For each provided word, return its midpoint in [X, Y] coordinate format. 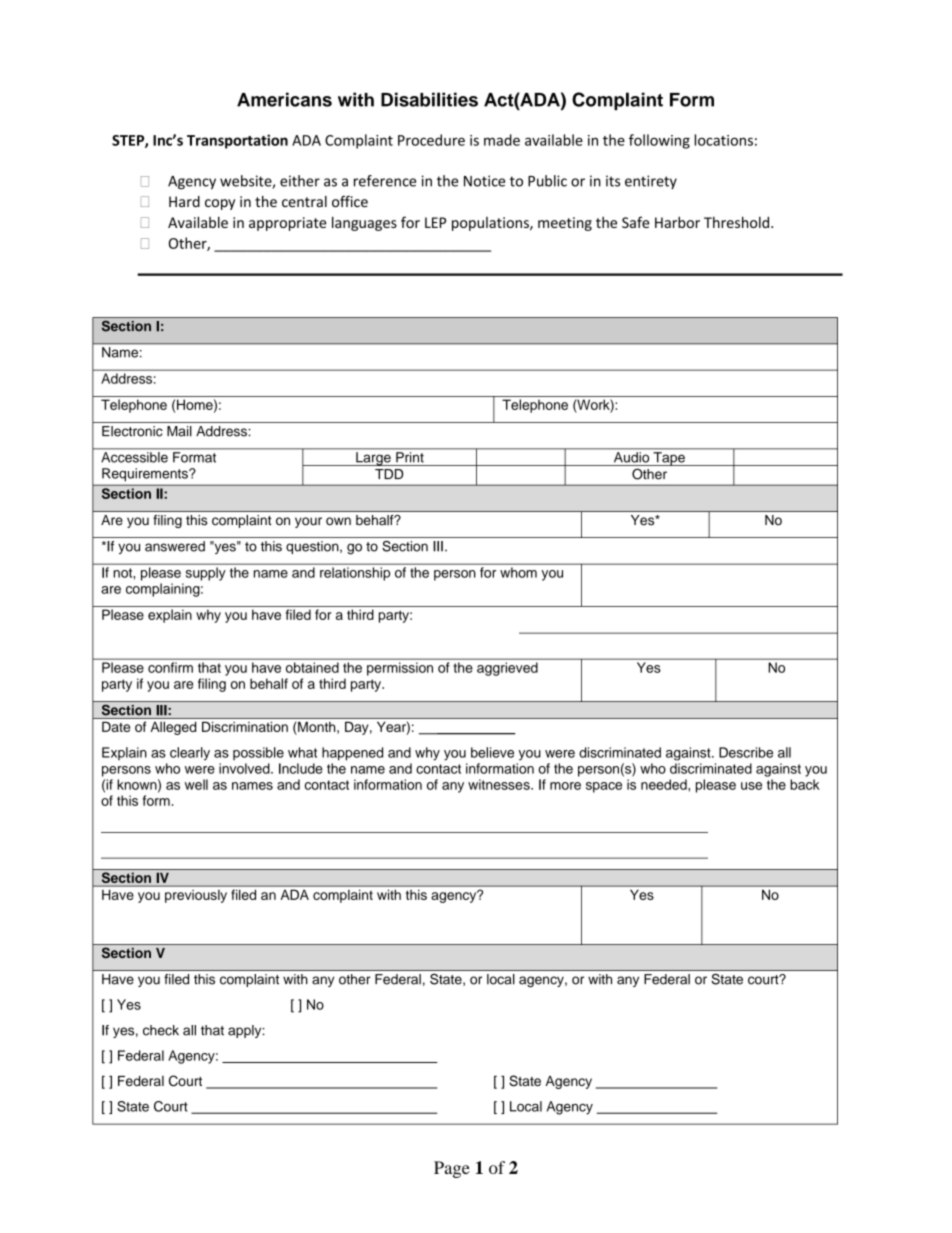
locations [724, 140]
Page [452, 1169]
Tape [669, 459]
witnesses [500, 784]
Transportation [237, 141]
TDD [389, 474]
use [751, 786]
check [161, 1030]
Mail [179, 431]
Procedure [431, 140]
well [196, 784]
